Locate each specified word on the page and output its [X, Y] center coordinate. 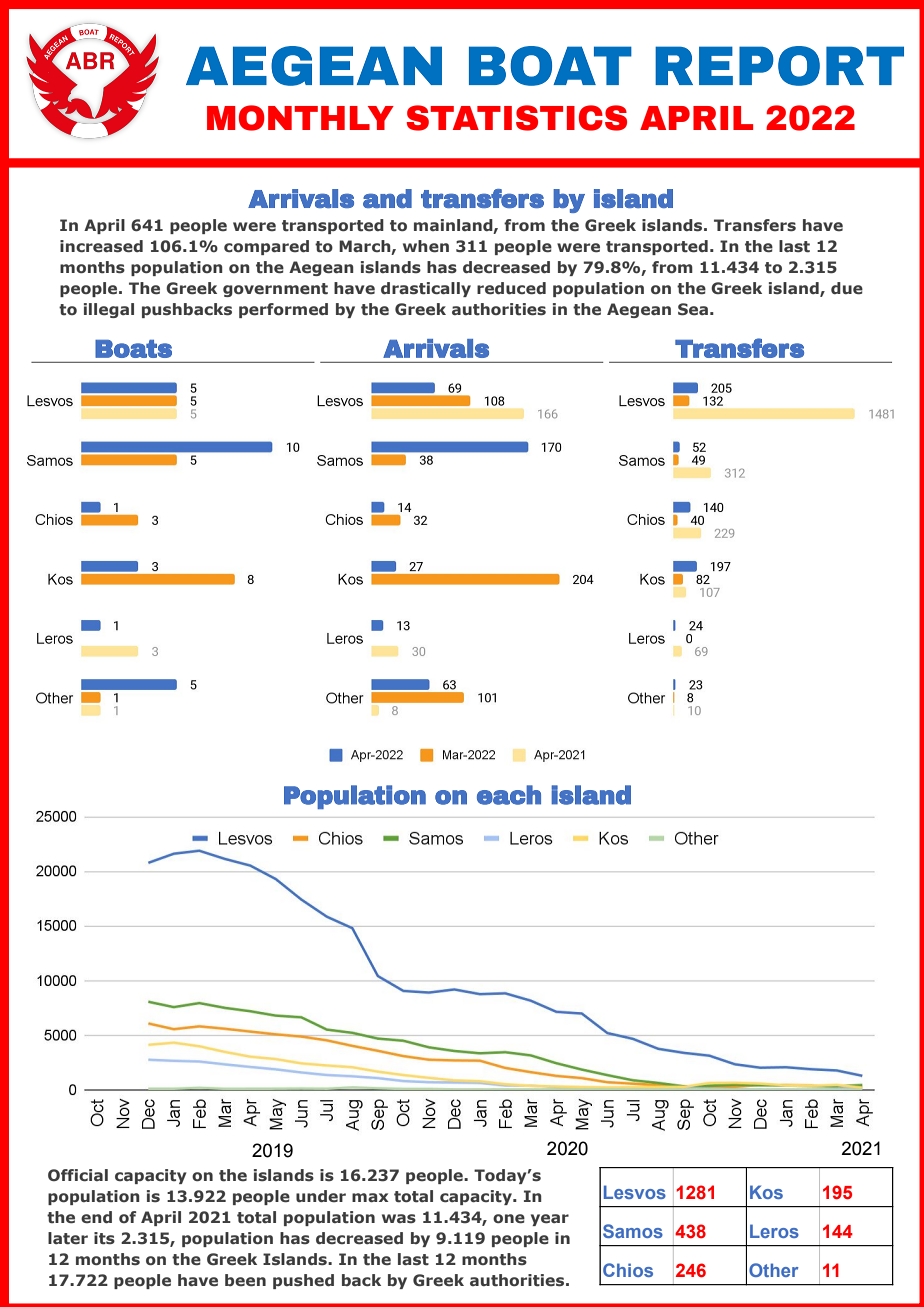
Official [78, 1175]
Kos [766, 1192]
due [847, 288]
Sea [693, 309]
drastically [426, 289]
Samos [633, 1231]
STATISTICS [517, 118]
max [370, 1197]
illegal [109, 310]
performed [283, 310]
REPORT [779, 66]
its [104, 1238]
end [96, 1217]
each [509, 795]
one [509, 1219]
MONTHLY [300, 118]
